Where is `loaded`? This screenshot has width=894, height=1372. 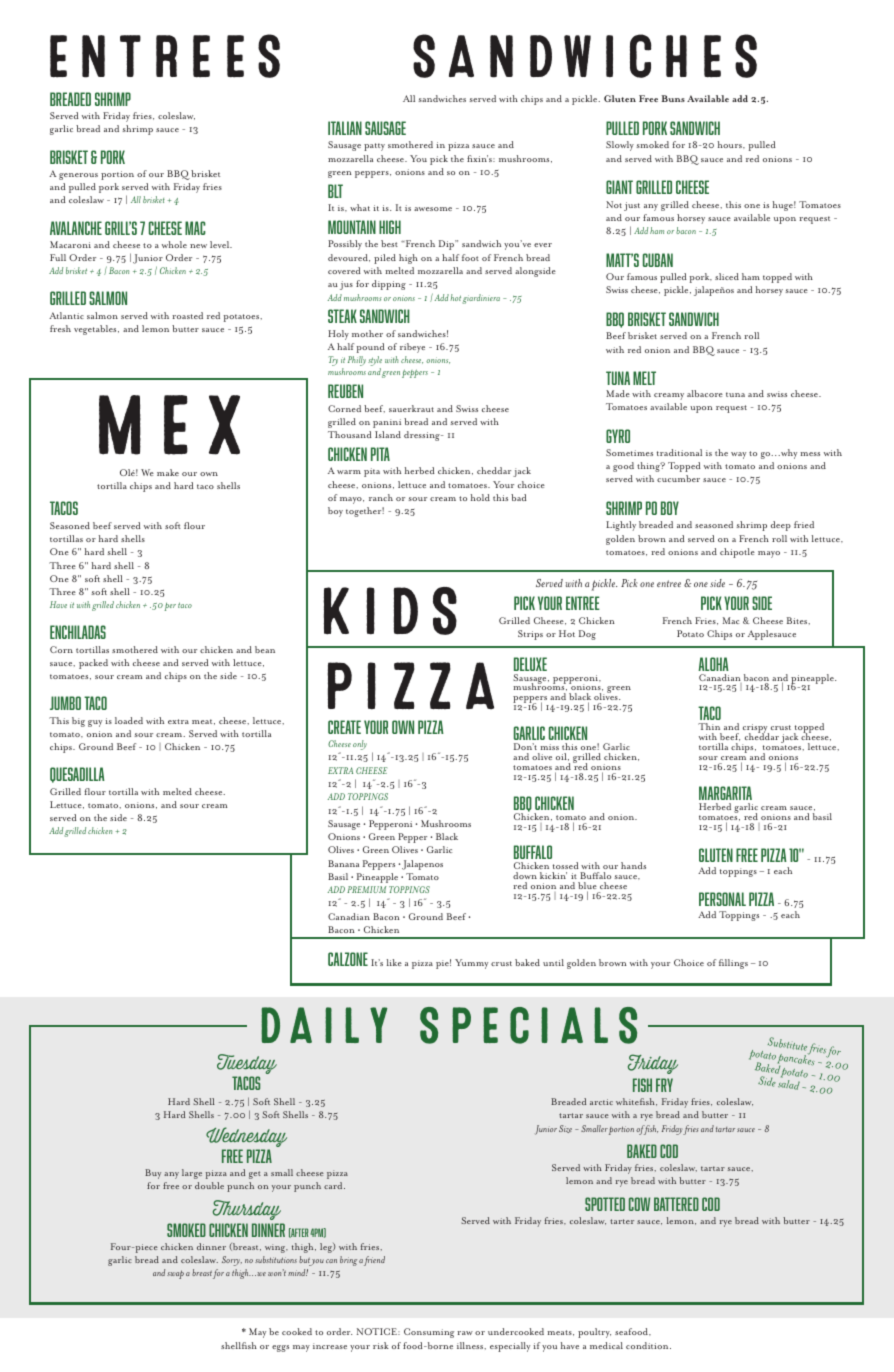
loaded is located at coordinates (129, 720).
